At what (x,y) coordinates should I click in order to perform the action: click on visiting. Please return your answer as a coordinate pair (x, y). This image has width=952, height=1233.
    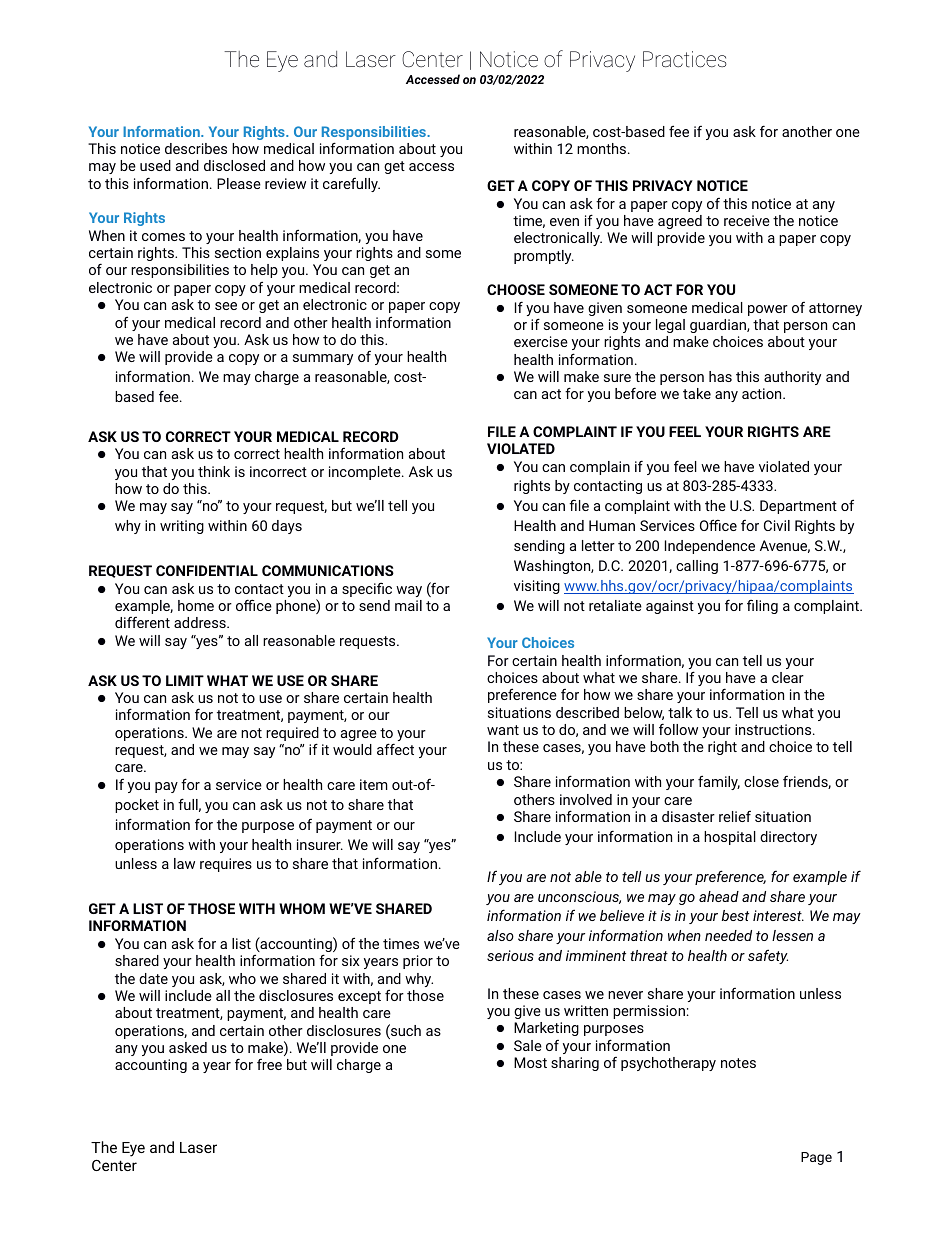
    Looking at the image, I should click on (537, 587).
